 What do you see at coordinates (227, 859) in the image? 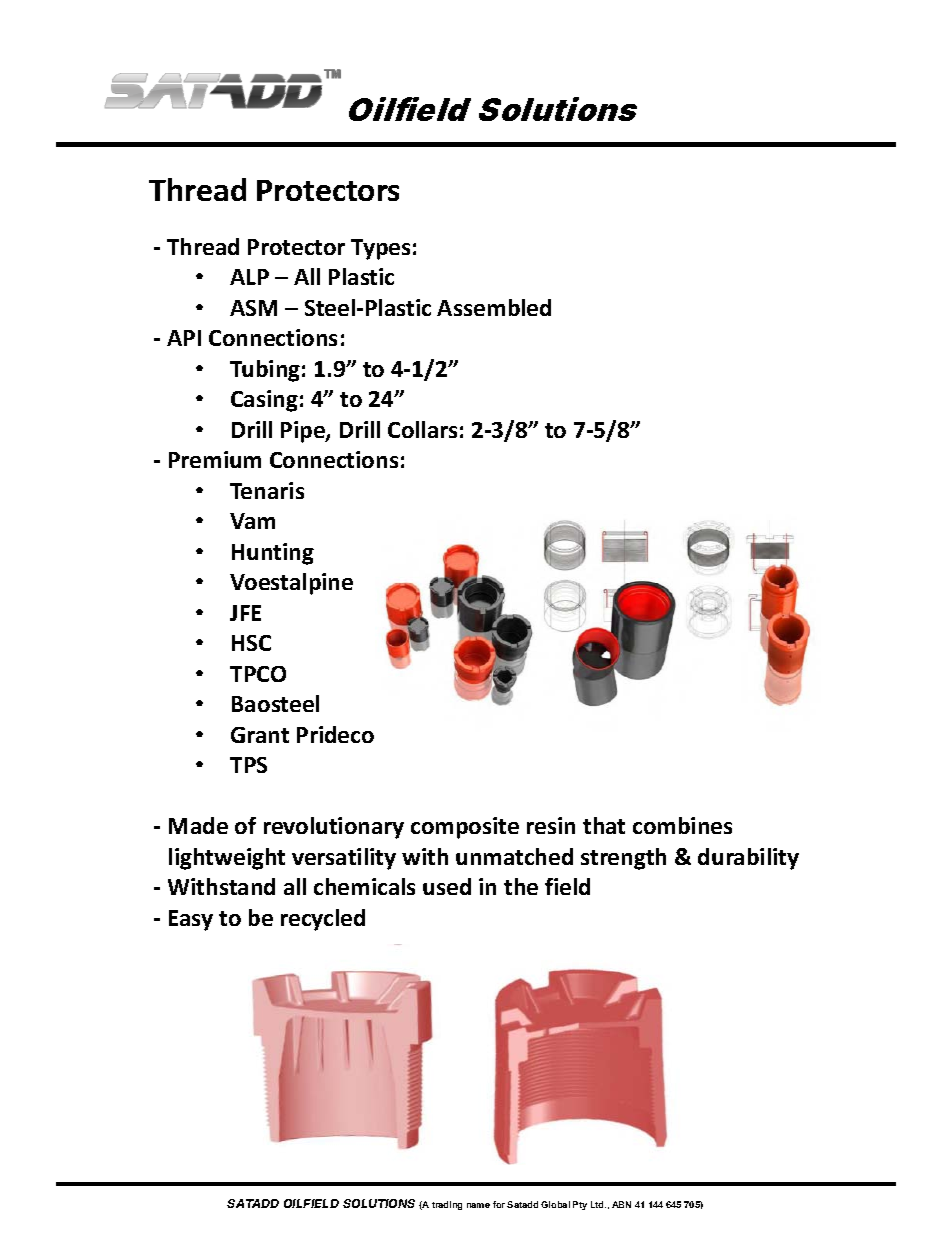
I see `lightweight` at bounding box center [227, 859].
